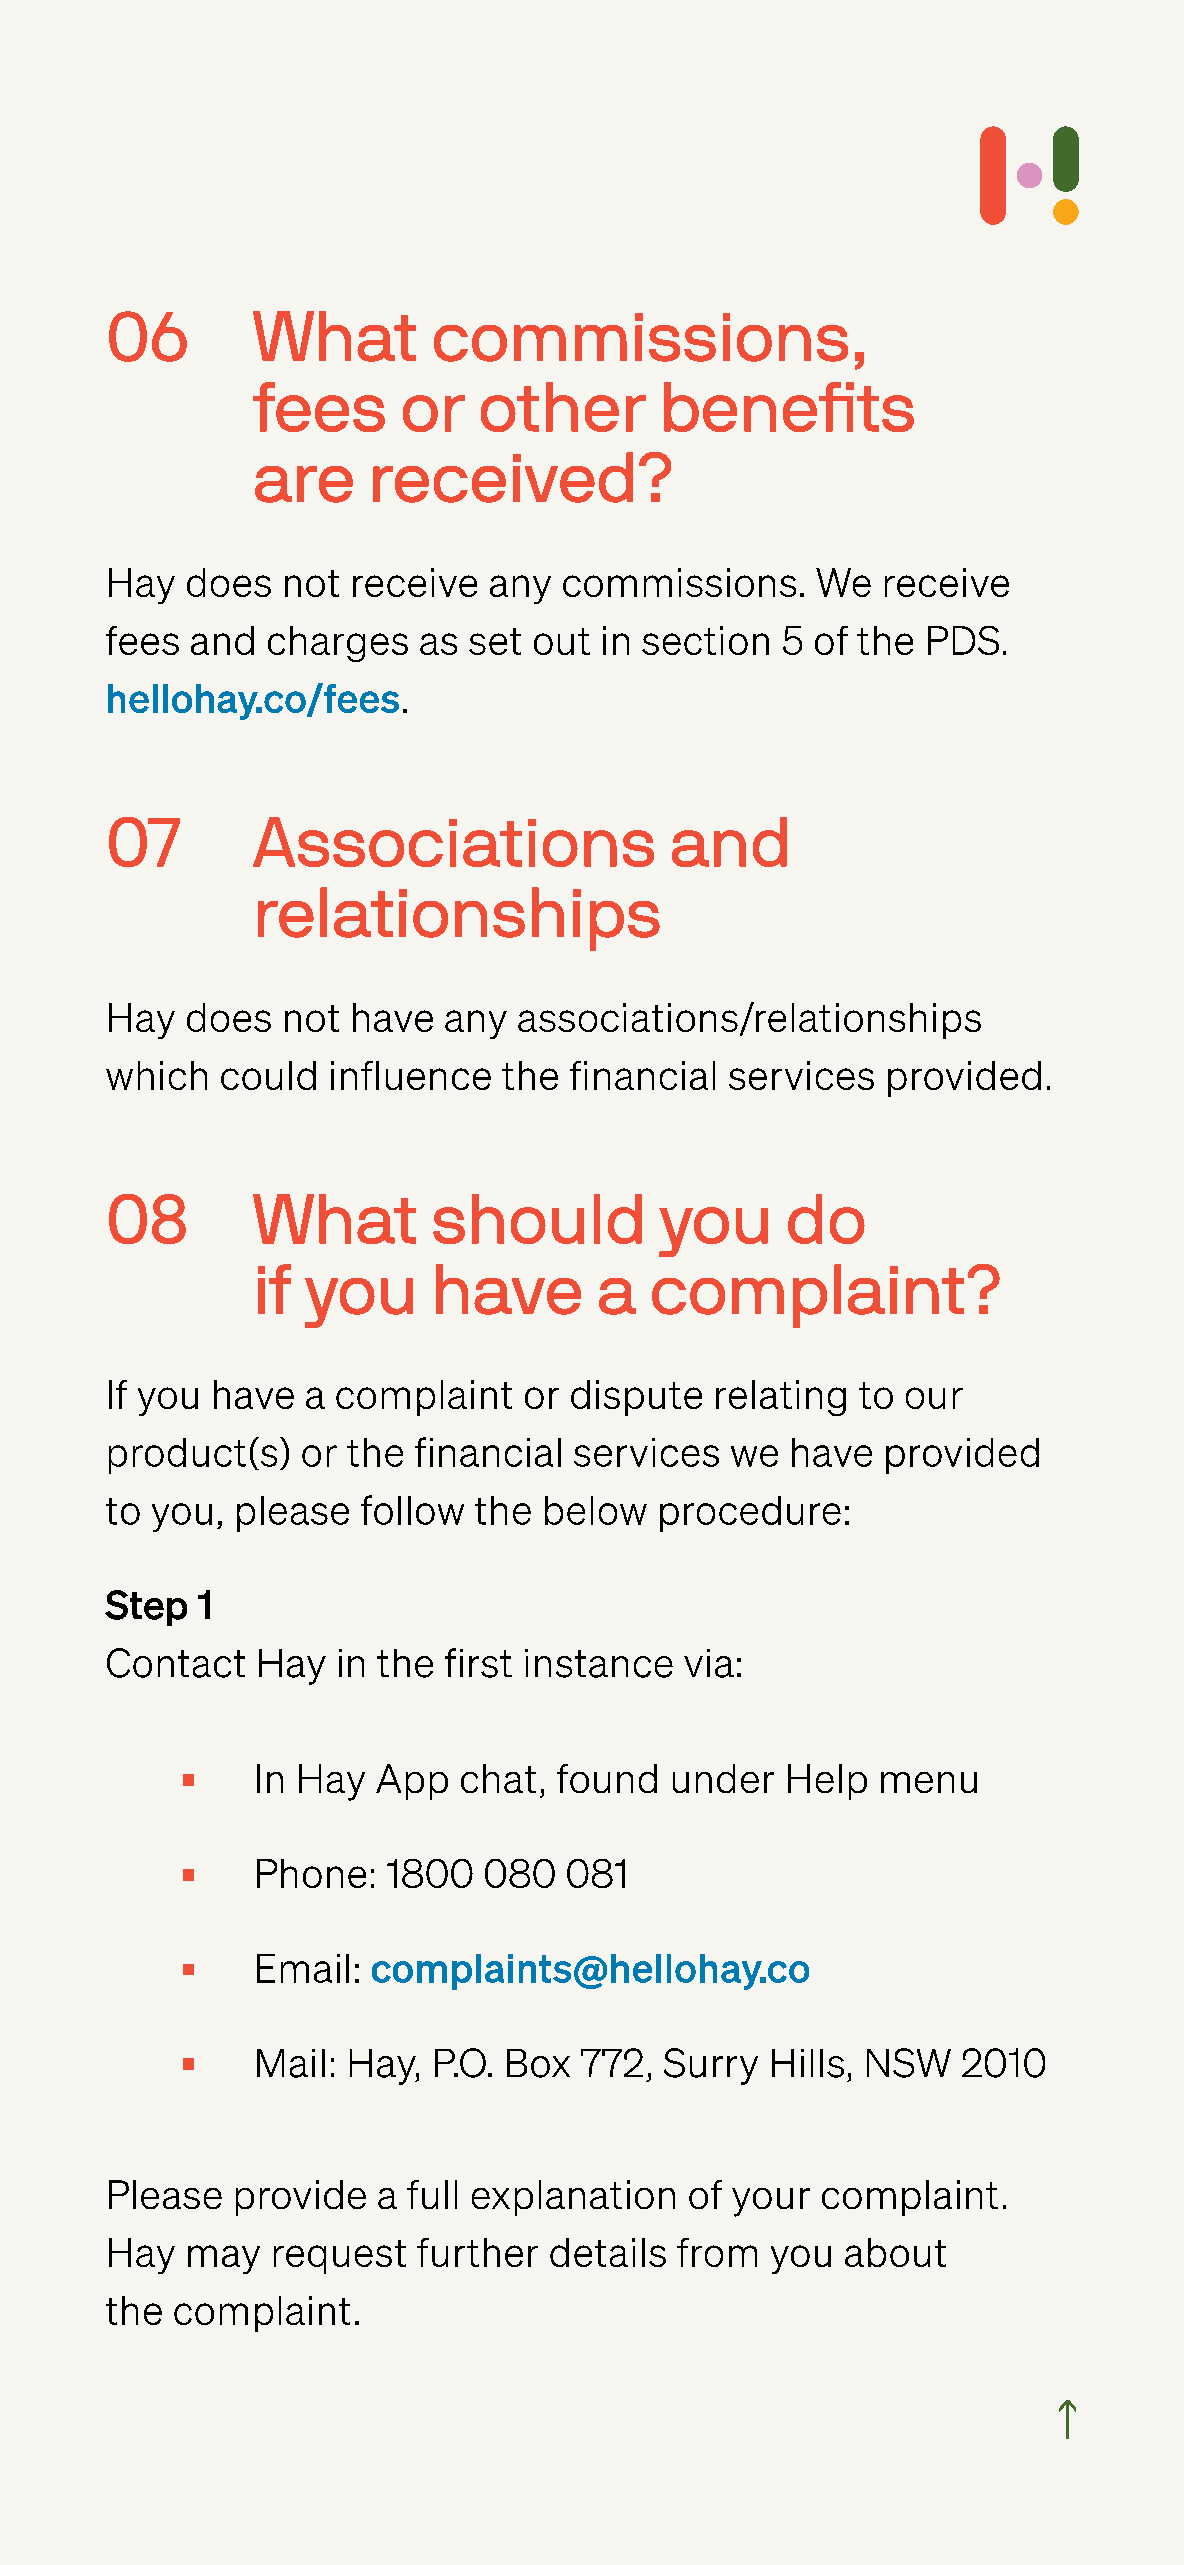 The width and height of the image is (1184, 2565). I want to click on benefits, so click(789, 407).
